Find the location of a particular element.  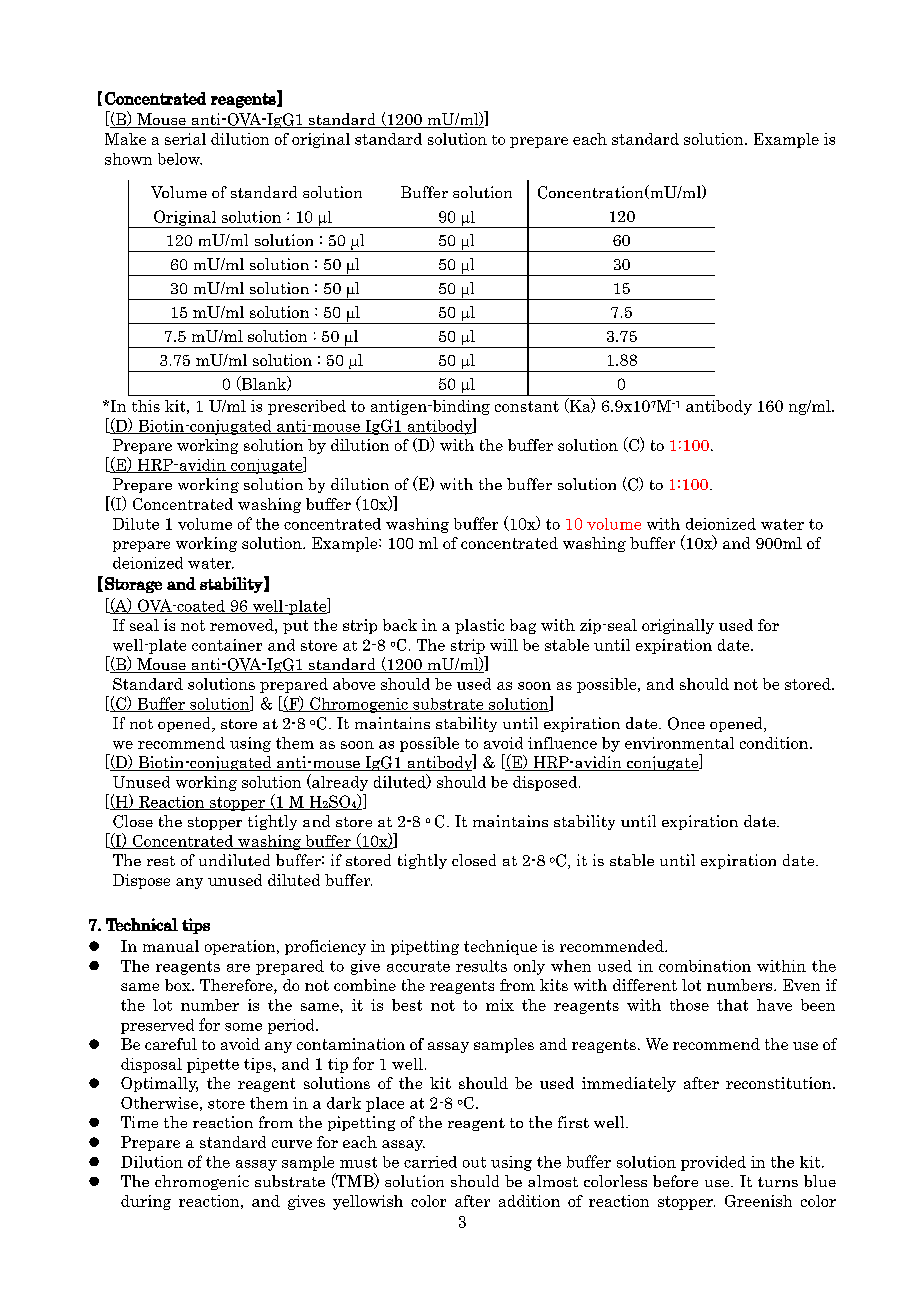

bag is located at coordinates (523, 626).
